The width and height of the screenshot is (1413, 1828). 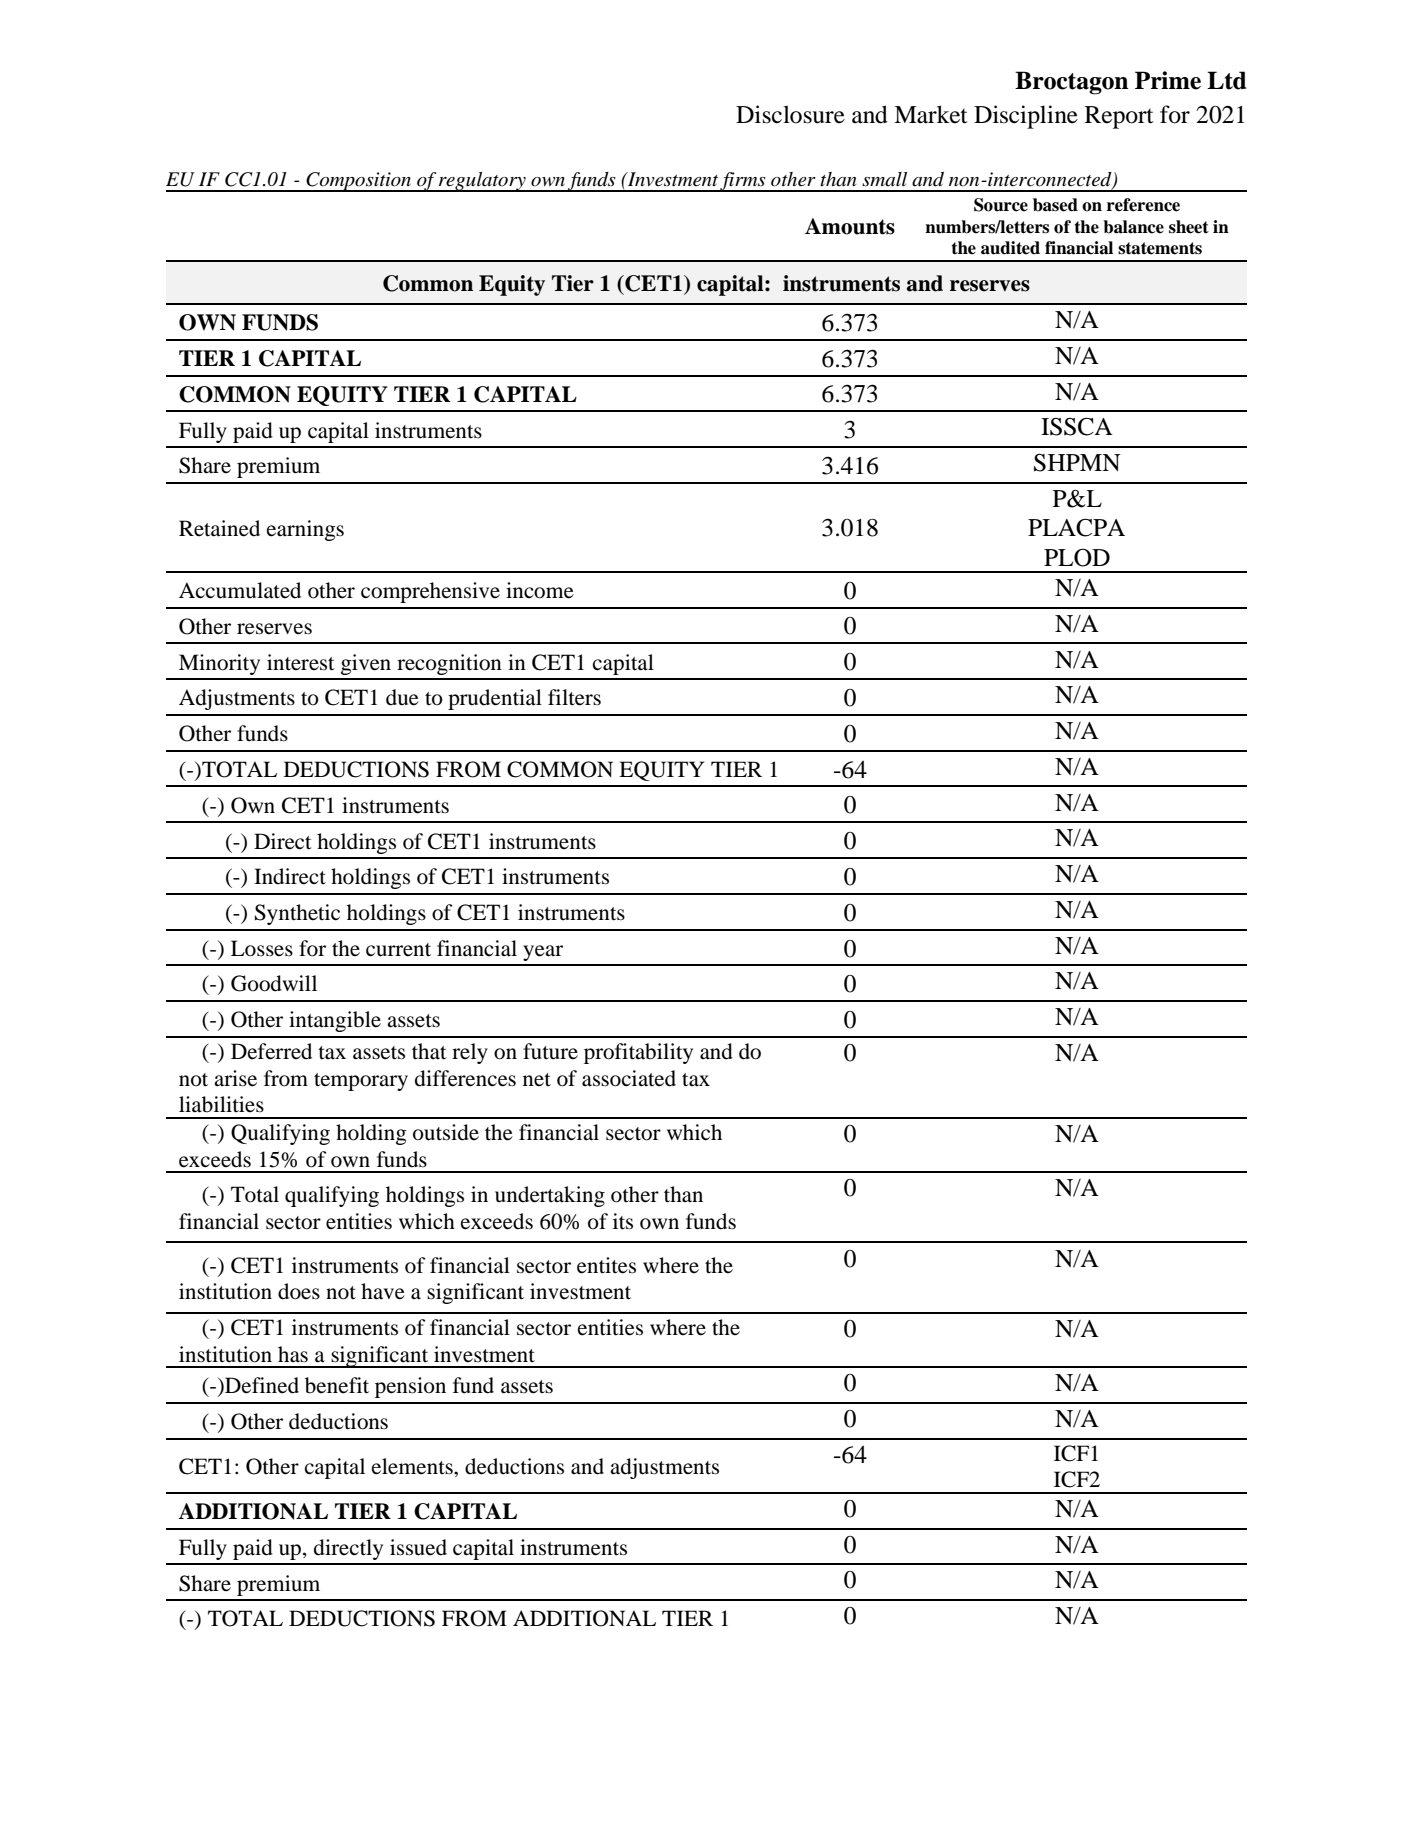 I want to click on PLOD, so click(x=1077, y=557).
